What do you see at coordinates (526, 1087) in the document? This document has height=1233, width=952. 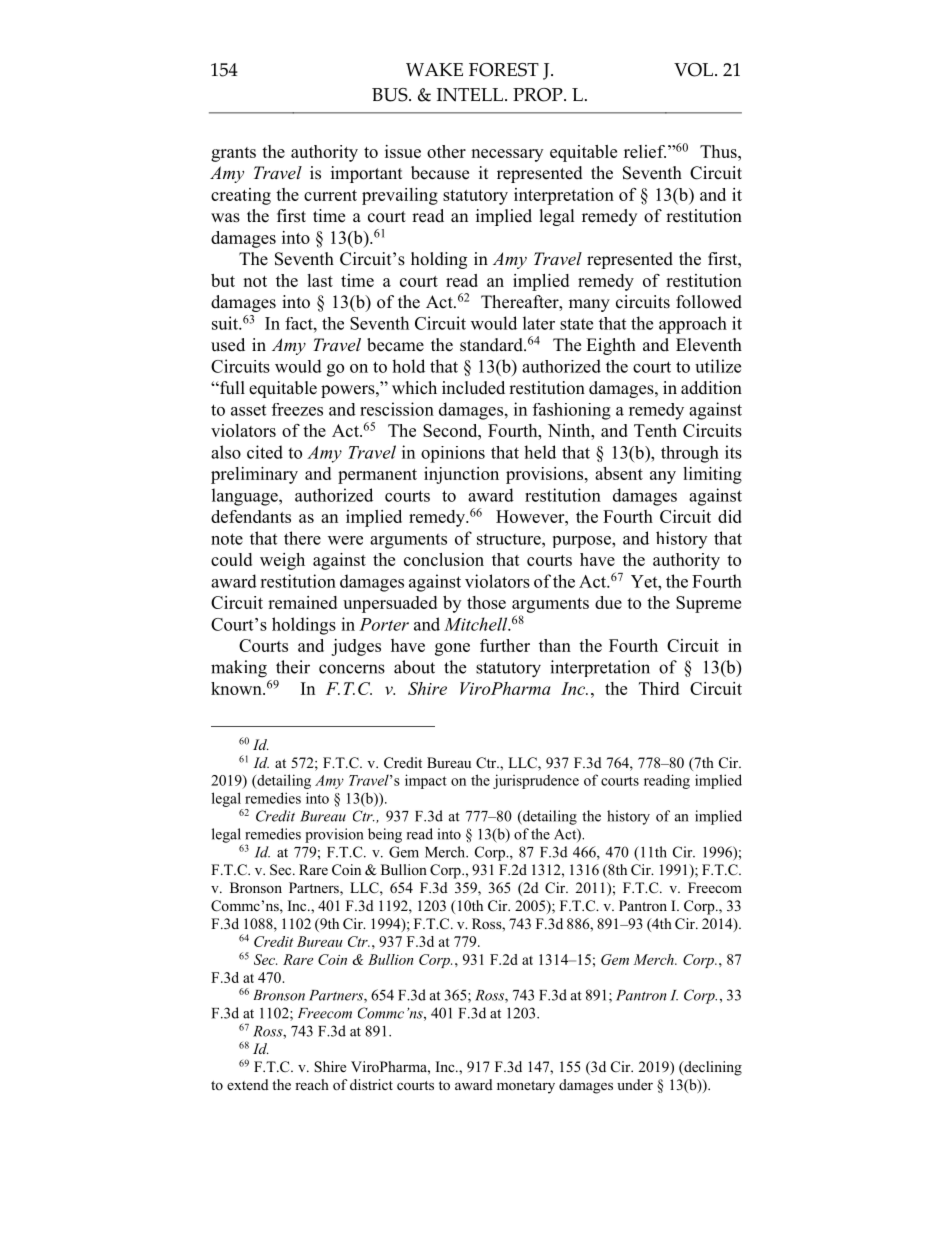 I see `monetary` at bounding box center [526, 1087].
